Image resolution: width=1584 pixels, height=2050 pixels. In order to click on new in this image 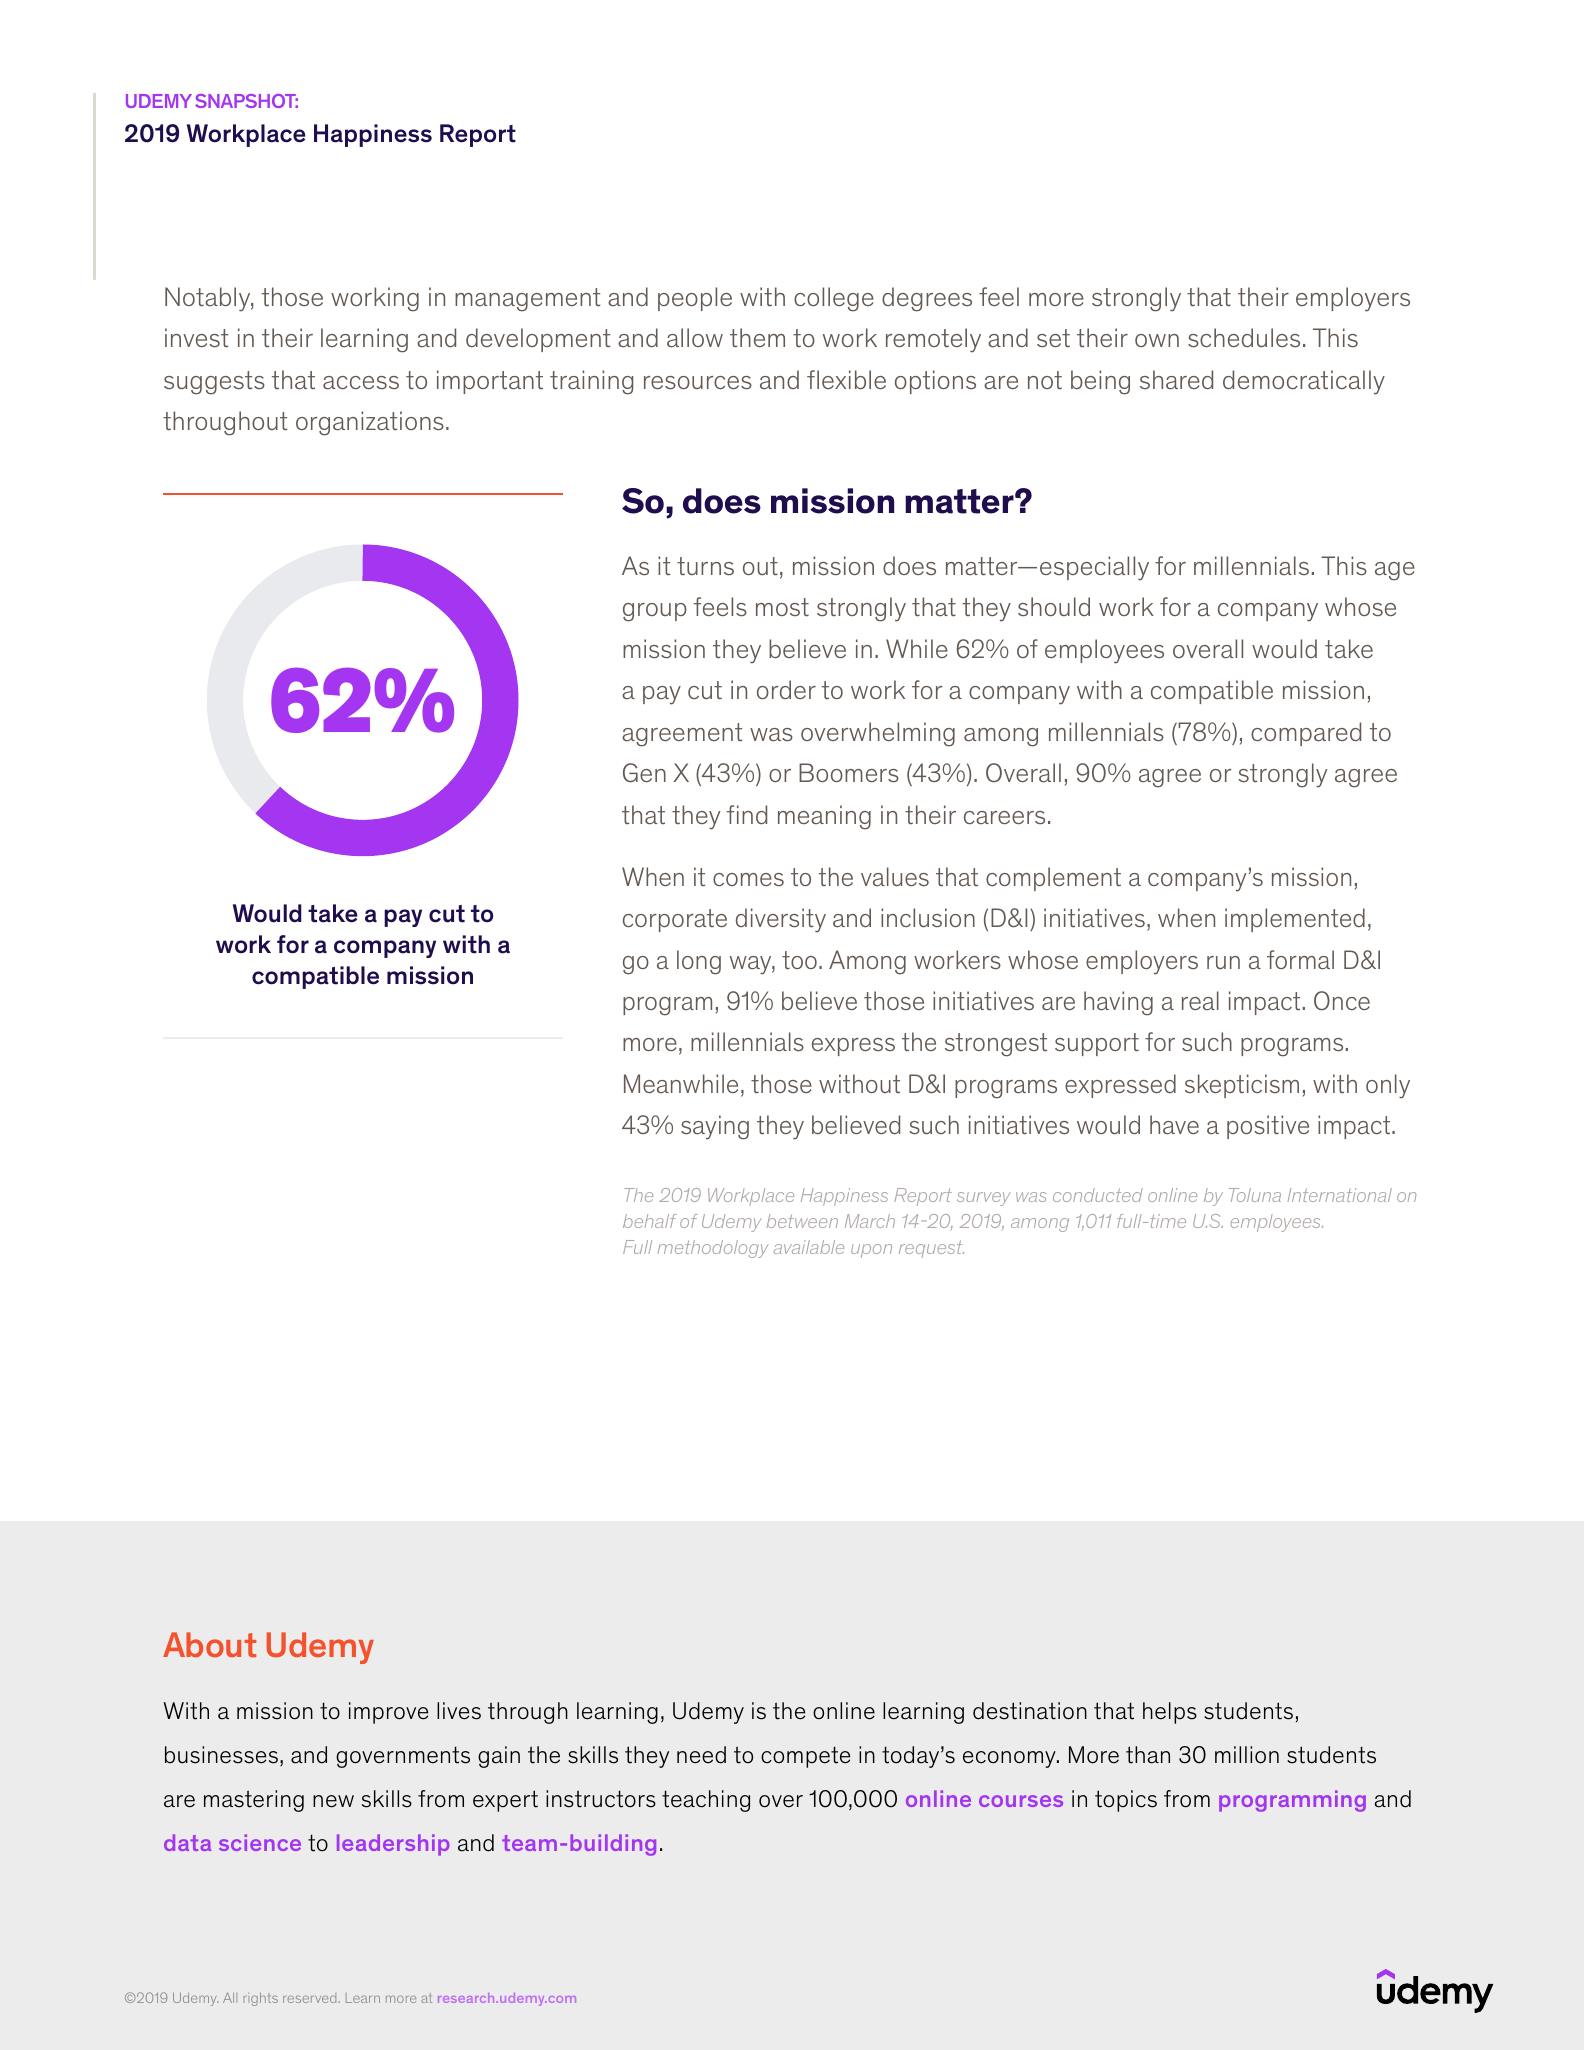, I will do `click(333, 1801)`.
